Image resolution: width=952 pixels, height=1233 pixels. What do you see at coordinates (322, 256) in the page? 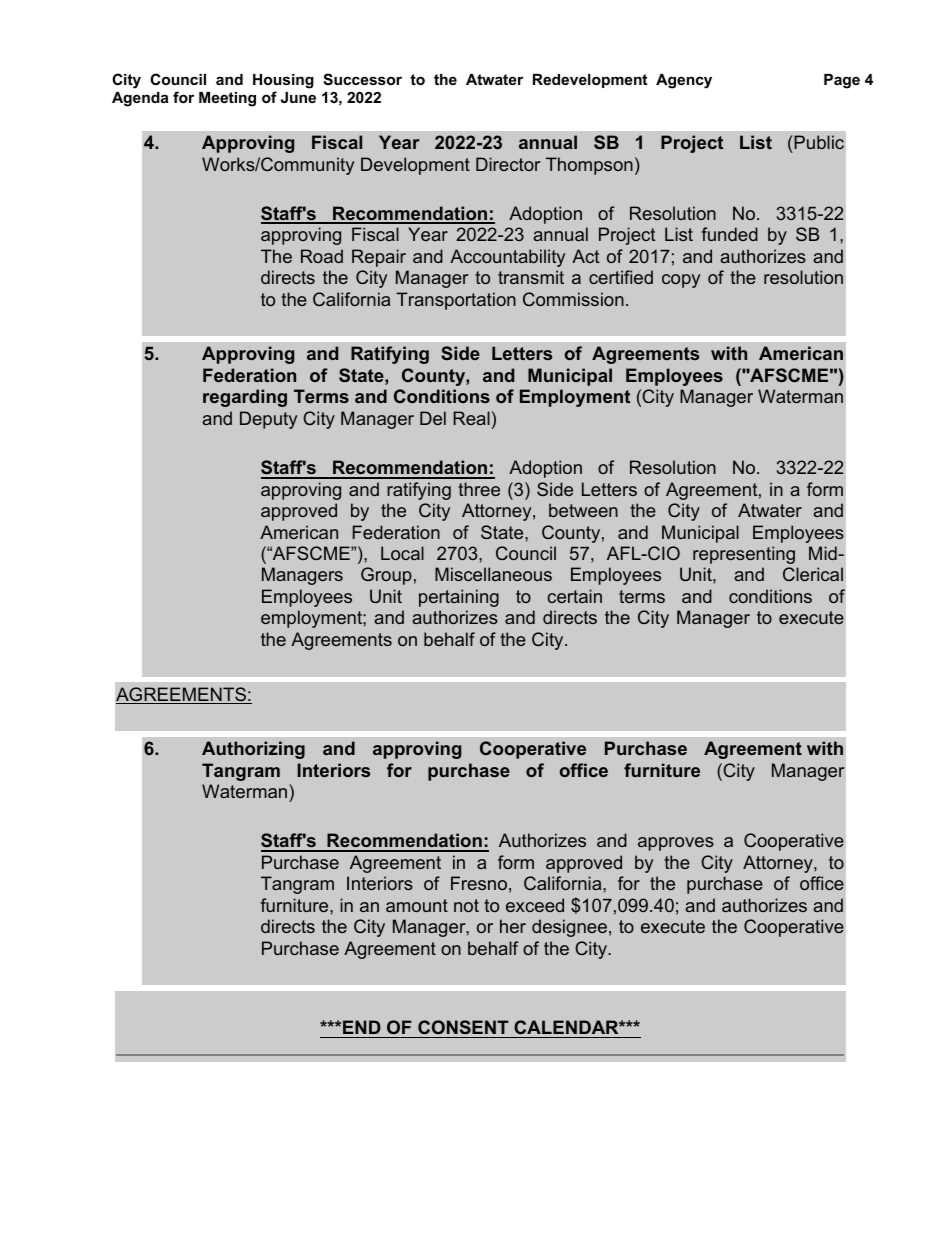
I see `Road` at bounding box center [322, 256].
